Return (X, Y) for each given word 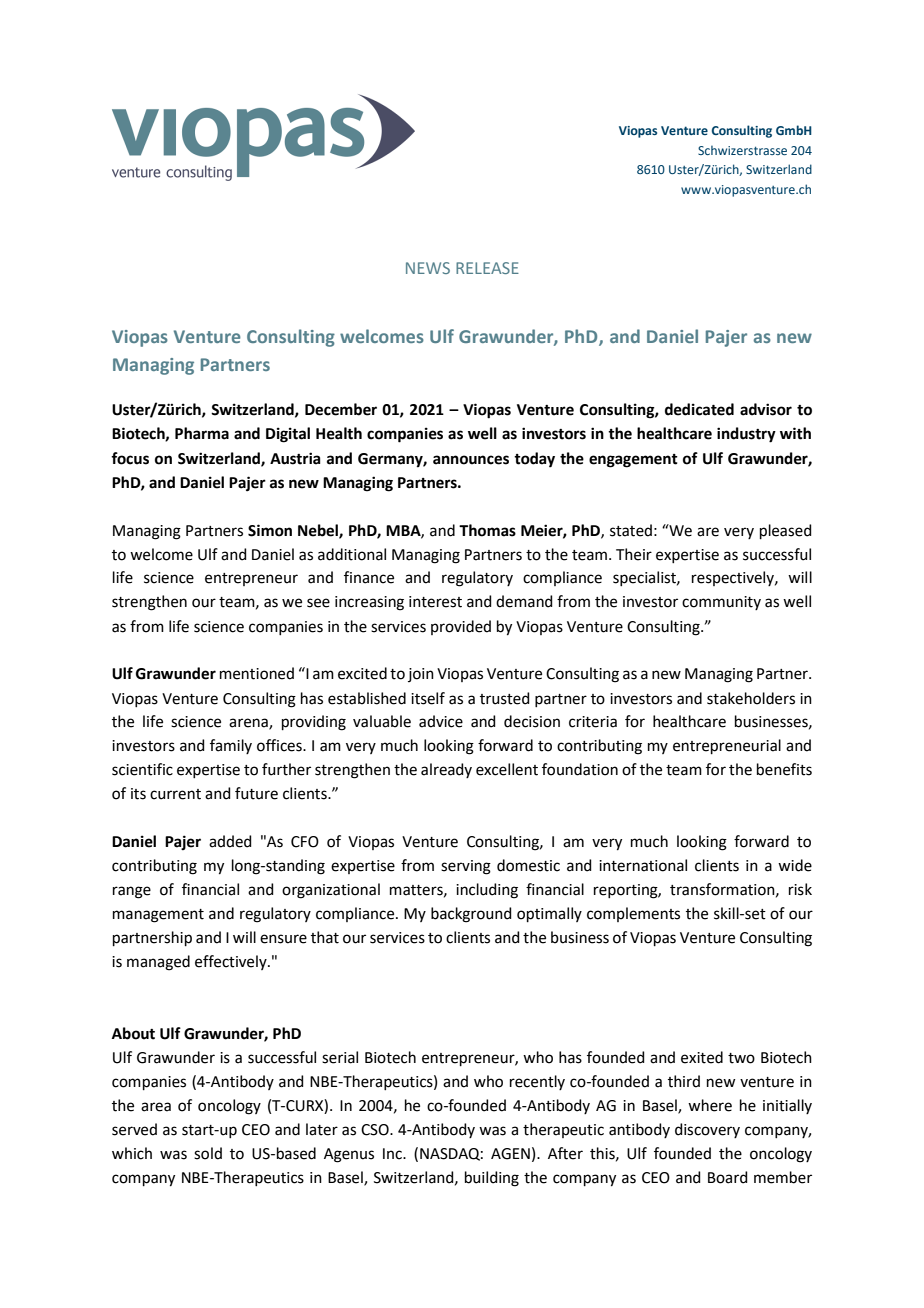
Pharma (202, 433)
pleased (786, 531)
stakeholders (751, 698)
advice (441, 721)
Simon (270, 530)
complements (633, 914)
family (231, 746)
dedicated (699, 409)
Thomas (487, 530)
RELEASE (487, 268)
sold (208, 1153)
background (471, 915)
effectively (232, 962)
